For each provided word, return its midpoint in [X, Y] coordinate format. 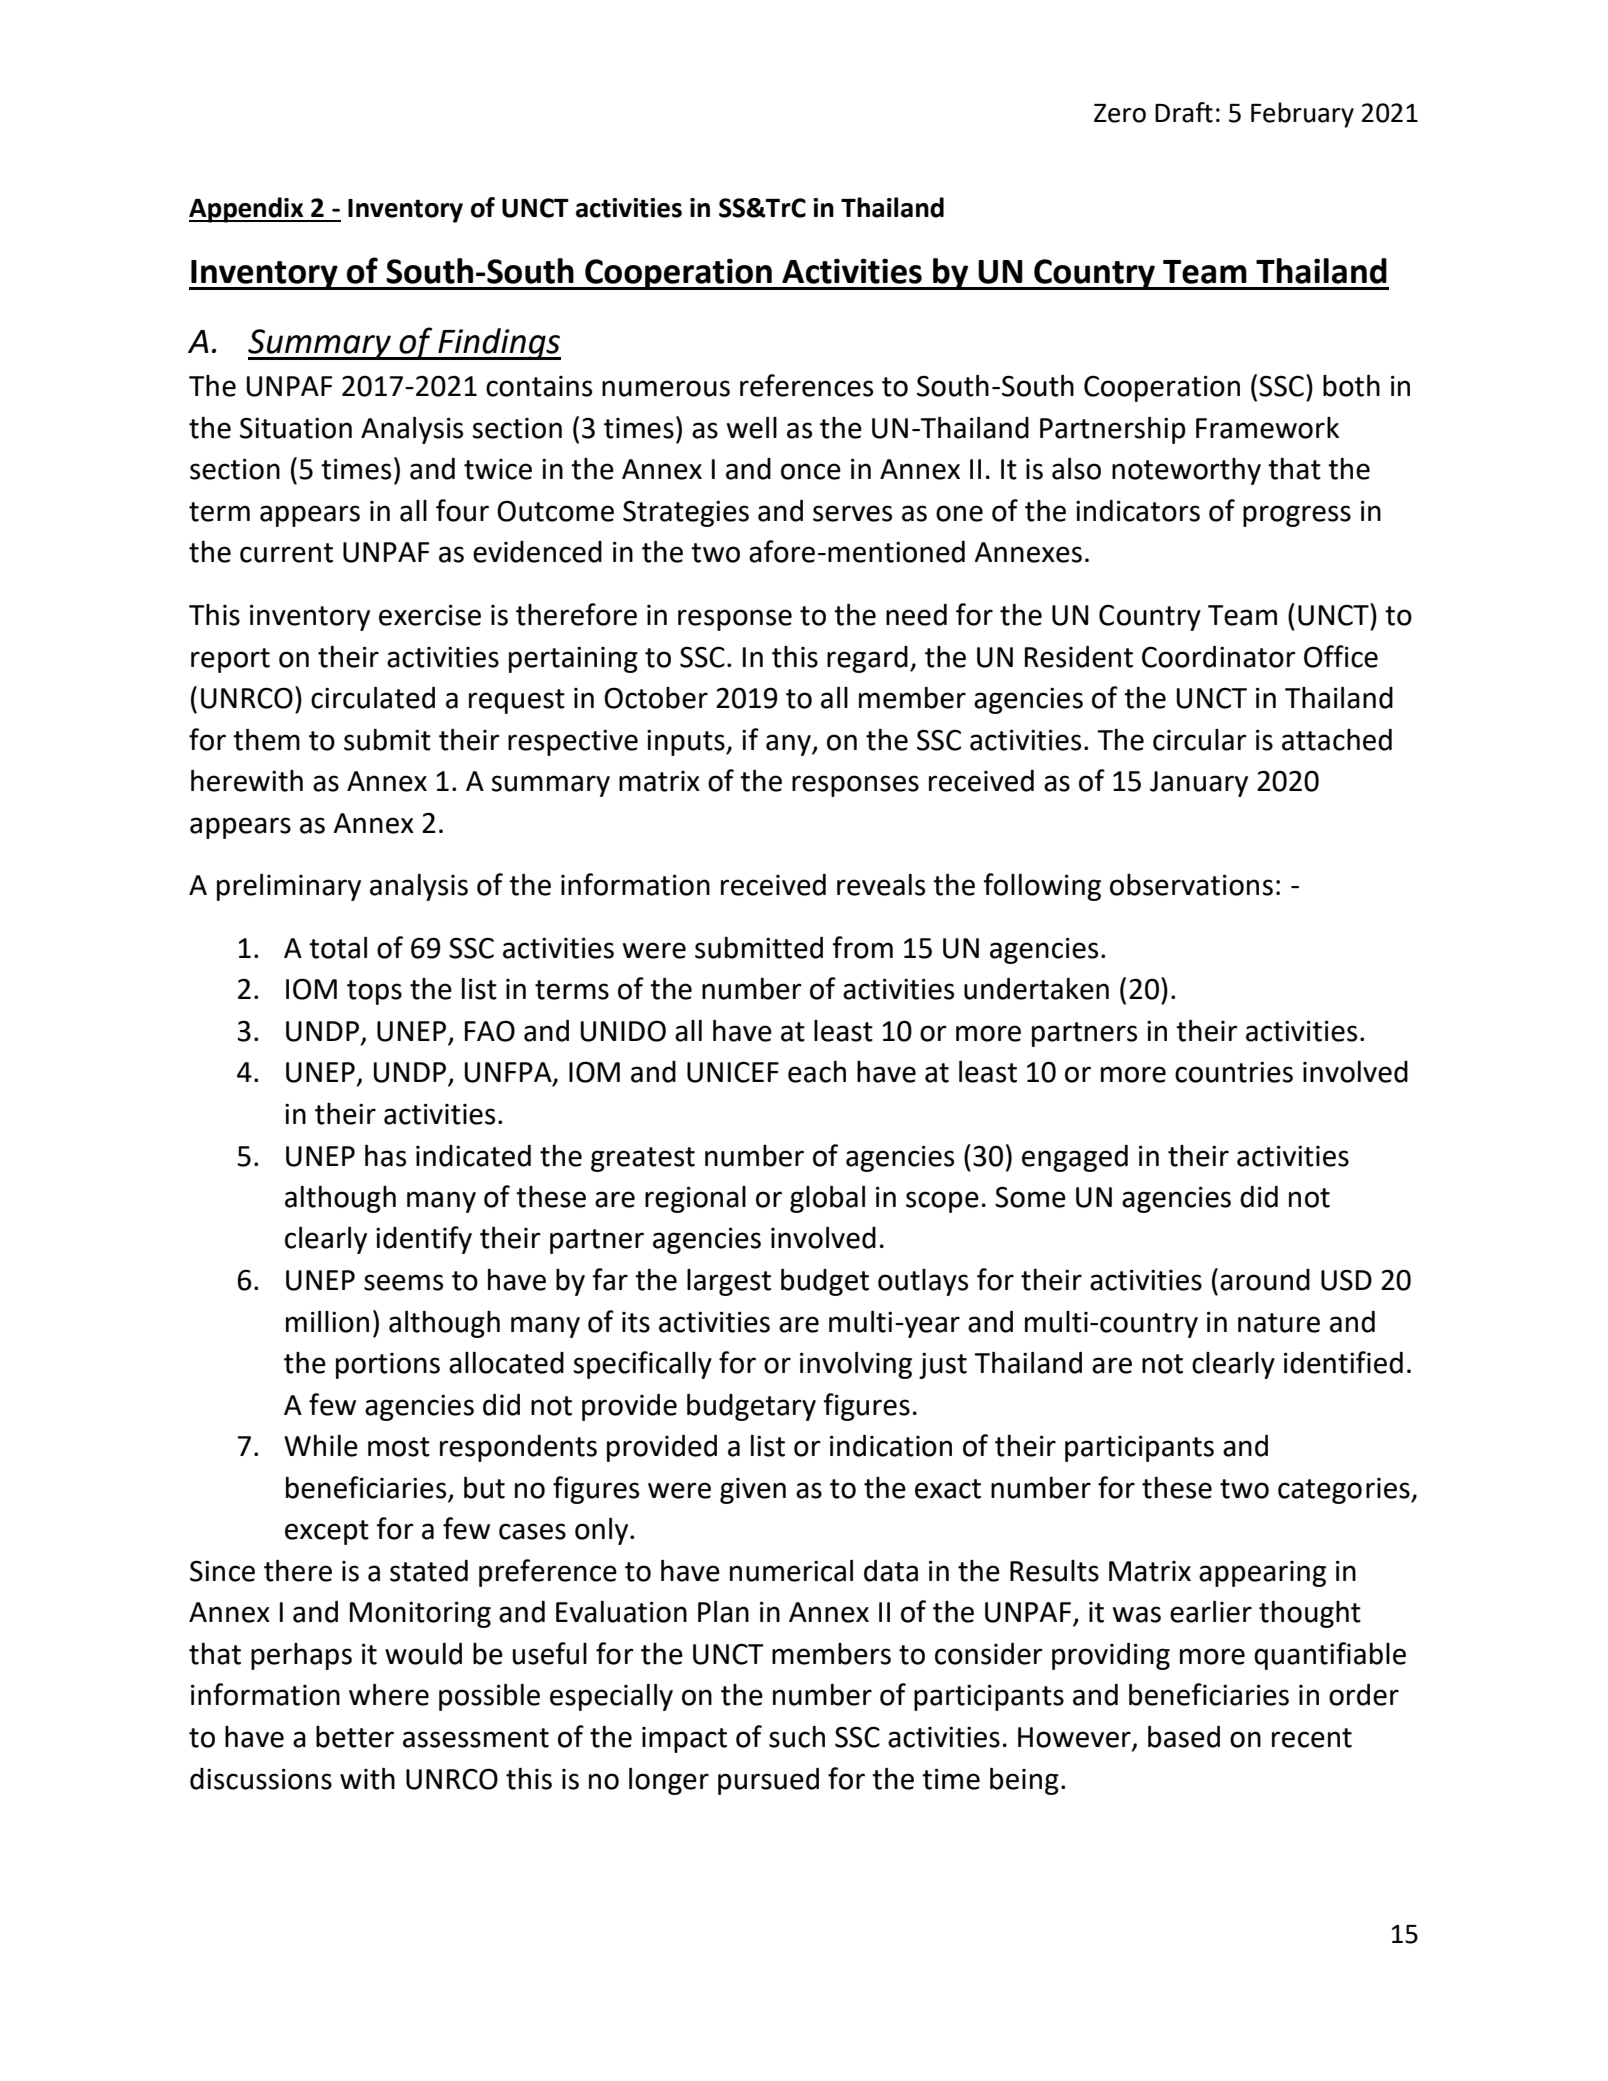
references [806, 385]
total [338, 947]
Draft [1184, 112]
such [797, 1737]
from [862, 947]
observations [1191, 885]
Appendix [247, 210]
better [355, 1737]
